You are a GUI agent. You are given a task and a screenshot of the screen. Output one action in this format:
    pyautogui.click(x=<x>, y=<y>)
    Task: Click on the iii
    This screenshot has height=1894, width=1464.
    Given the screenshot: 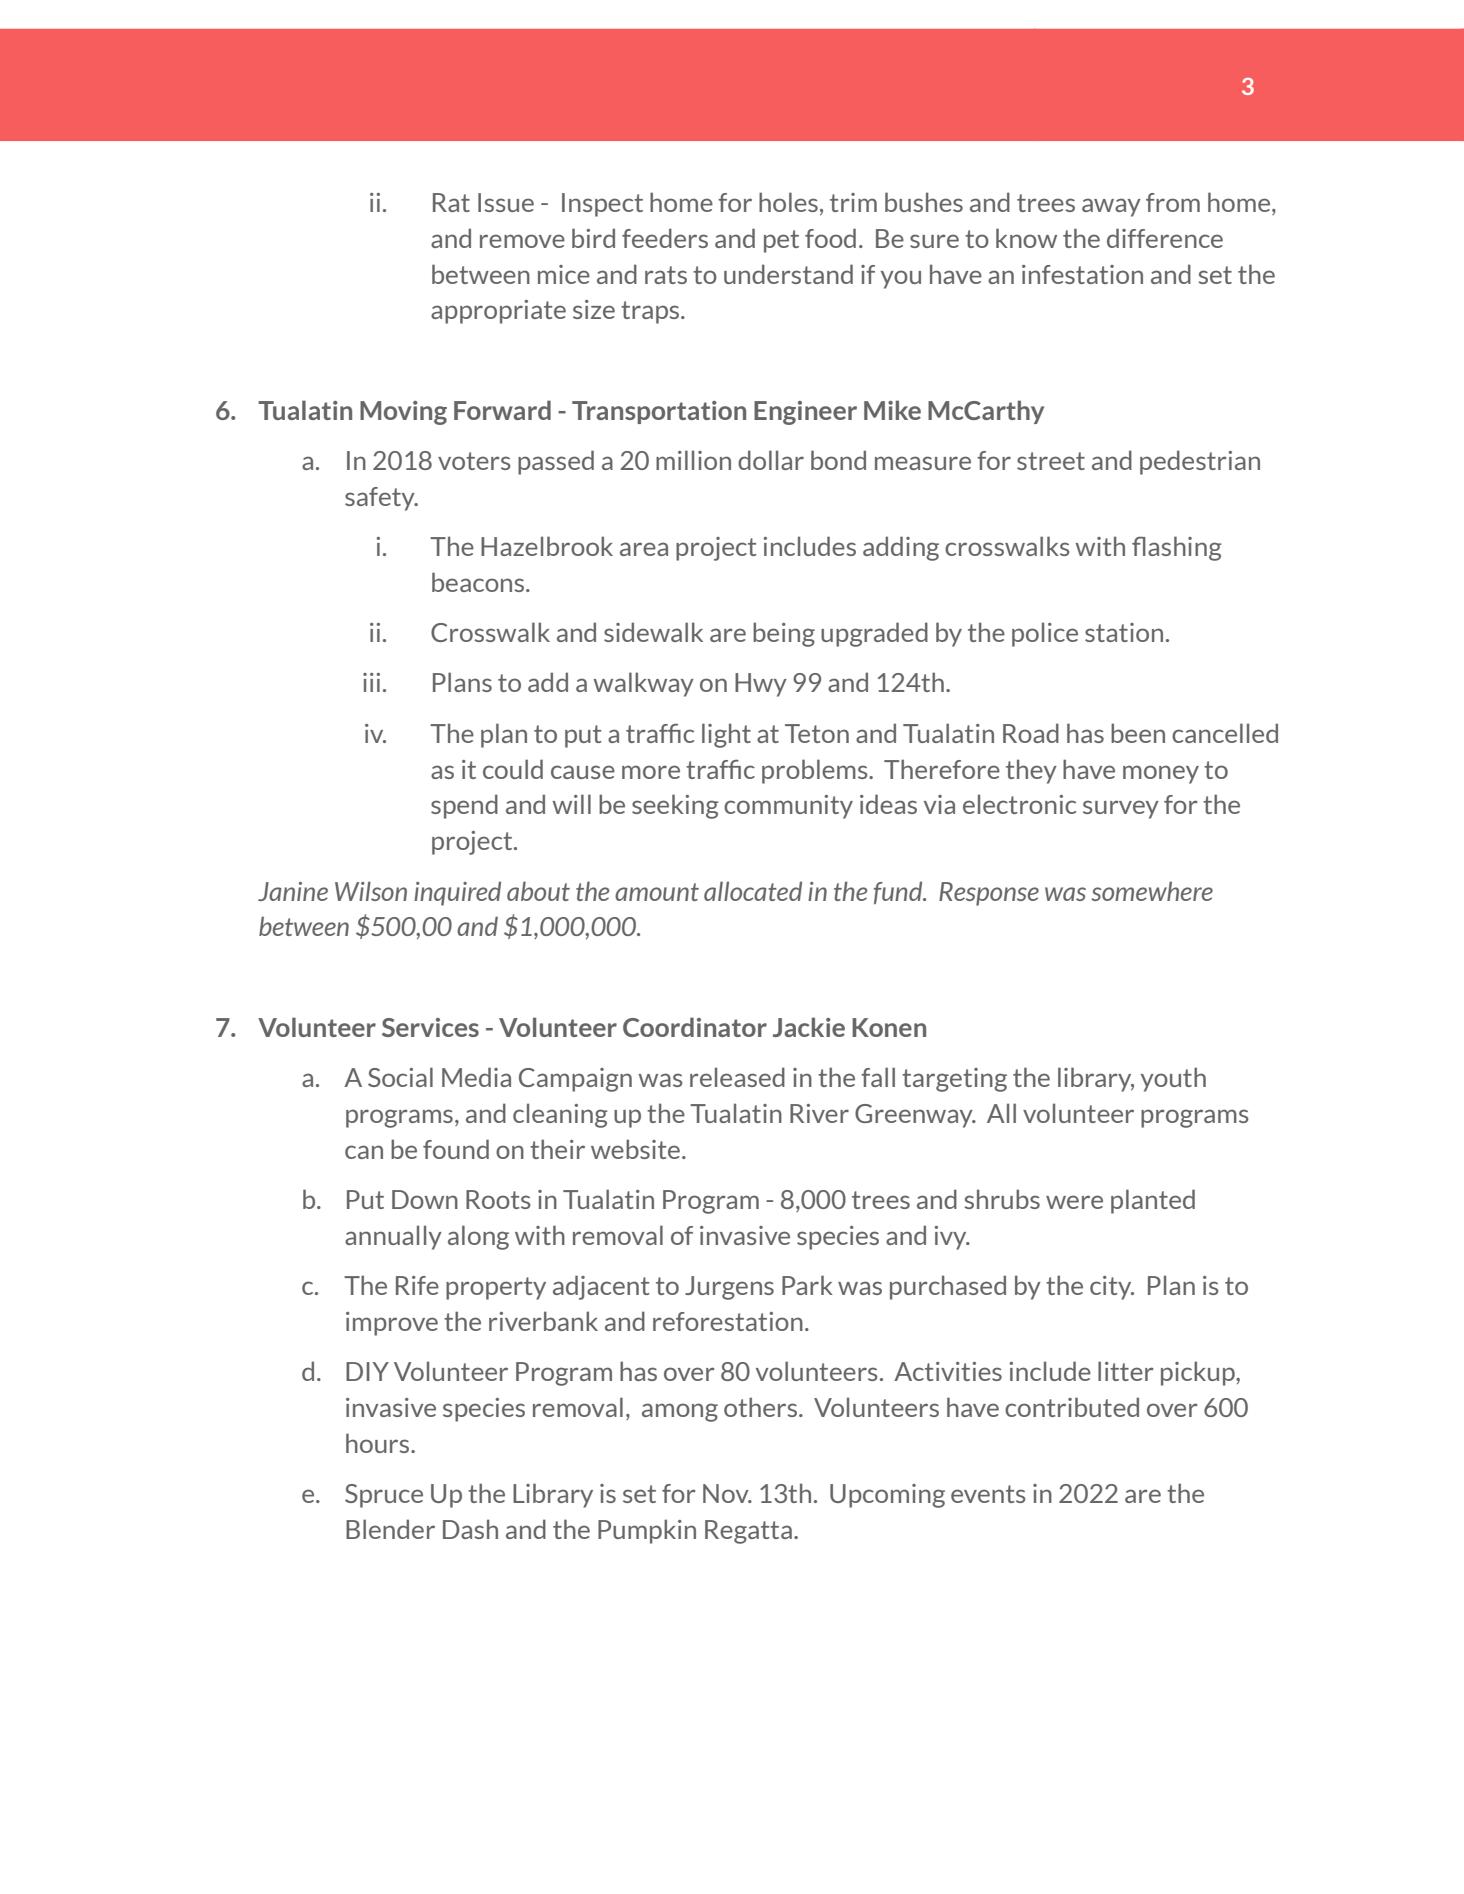 What is the action you would take?
    pyautogui.click(x=371, y=682)
